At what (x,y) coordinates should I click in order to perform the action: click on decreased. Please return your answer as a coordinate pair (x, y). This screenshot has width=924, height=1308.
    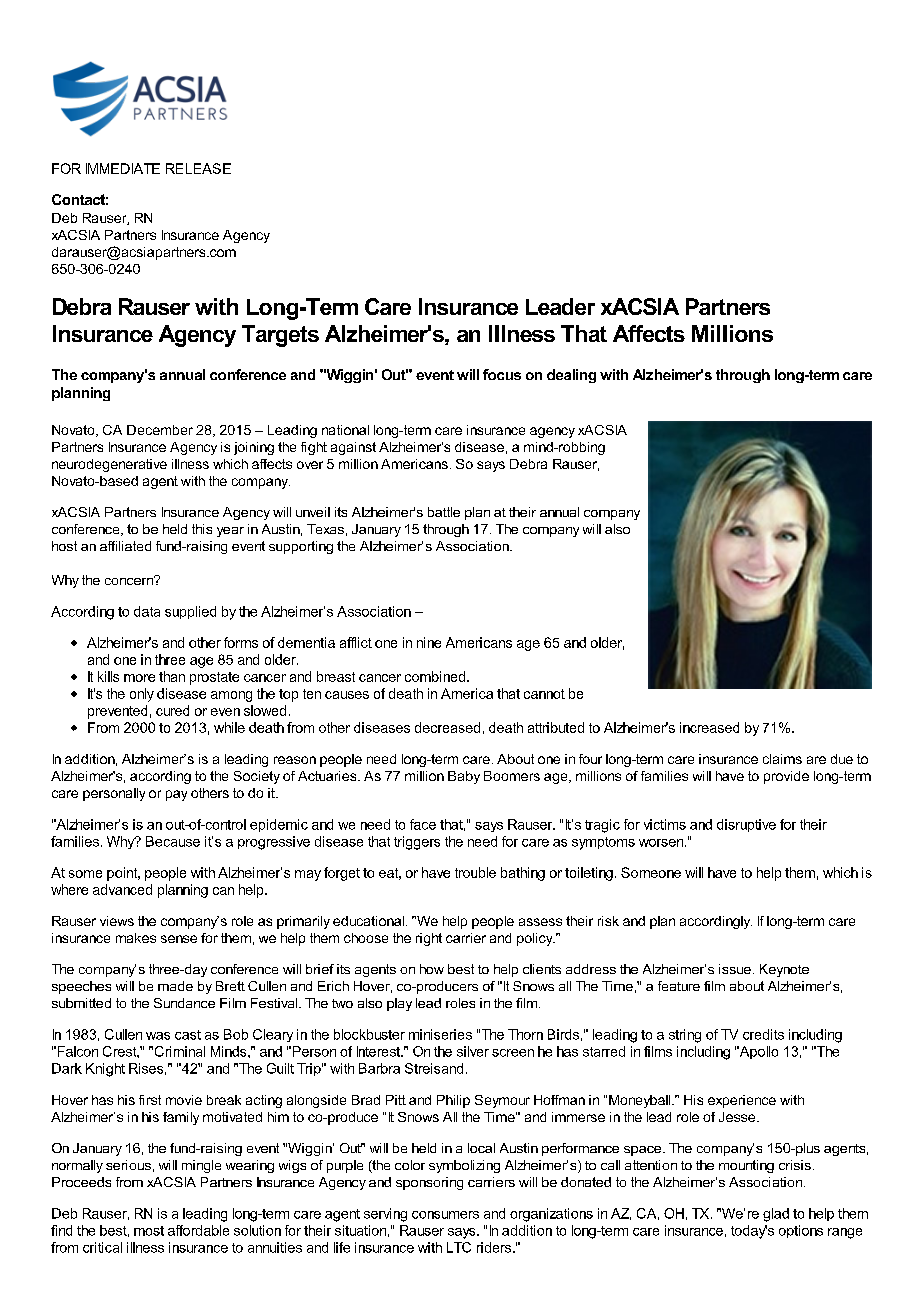
    Looking at the image, I should click on (447, 727).
